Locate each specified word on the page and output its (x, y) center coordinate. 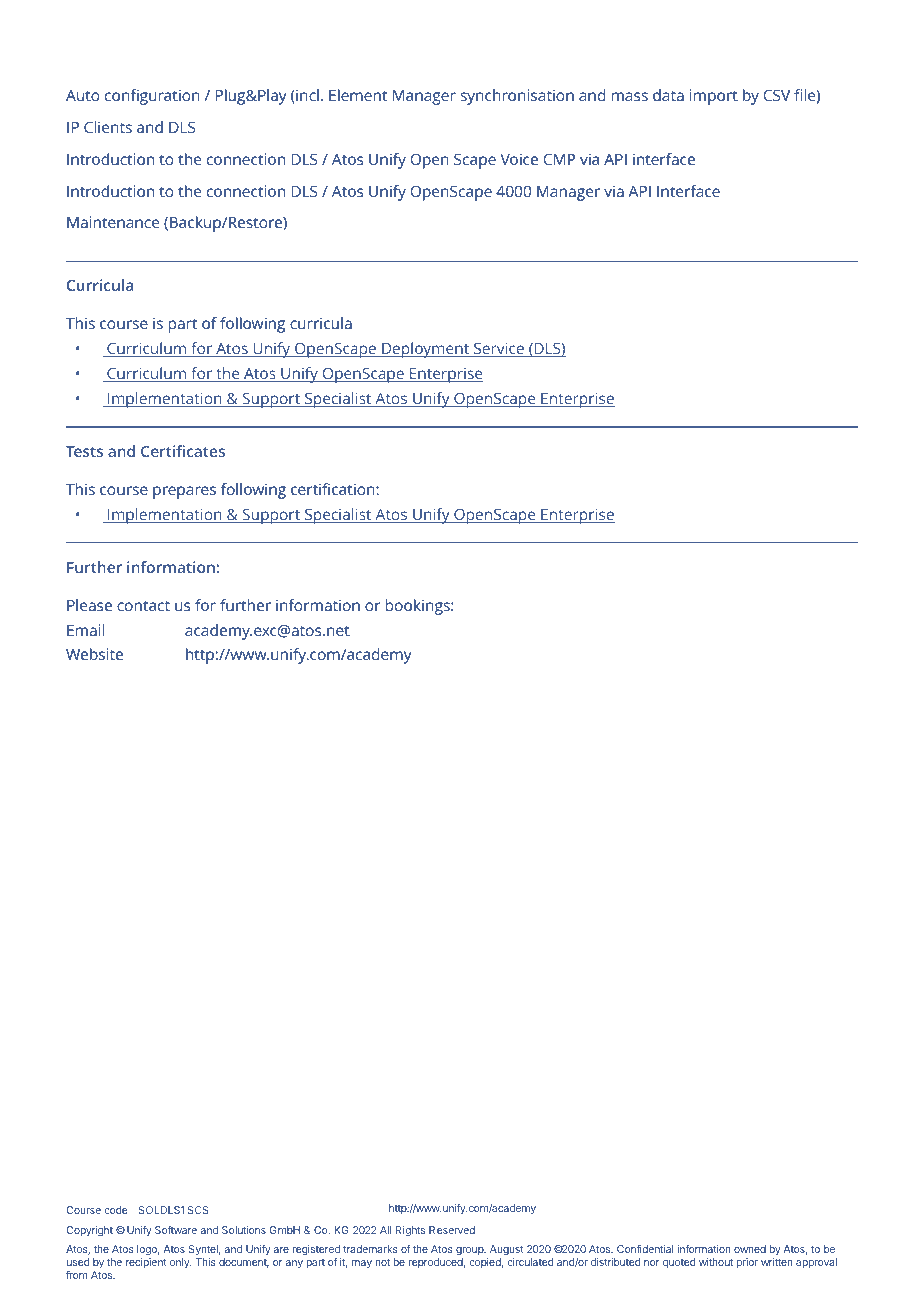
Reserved (452, 1230)
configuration (152, 97)
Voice (519, 159)
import (714, 97)
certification (334, 489)
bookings (419, 607)
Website (94, 654)
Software (176, 1230)
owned (750, 1249)
